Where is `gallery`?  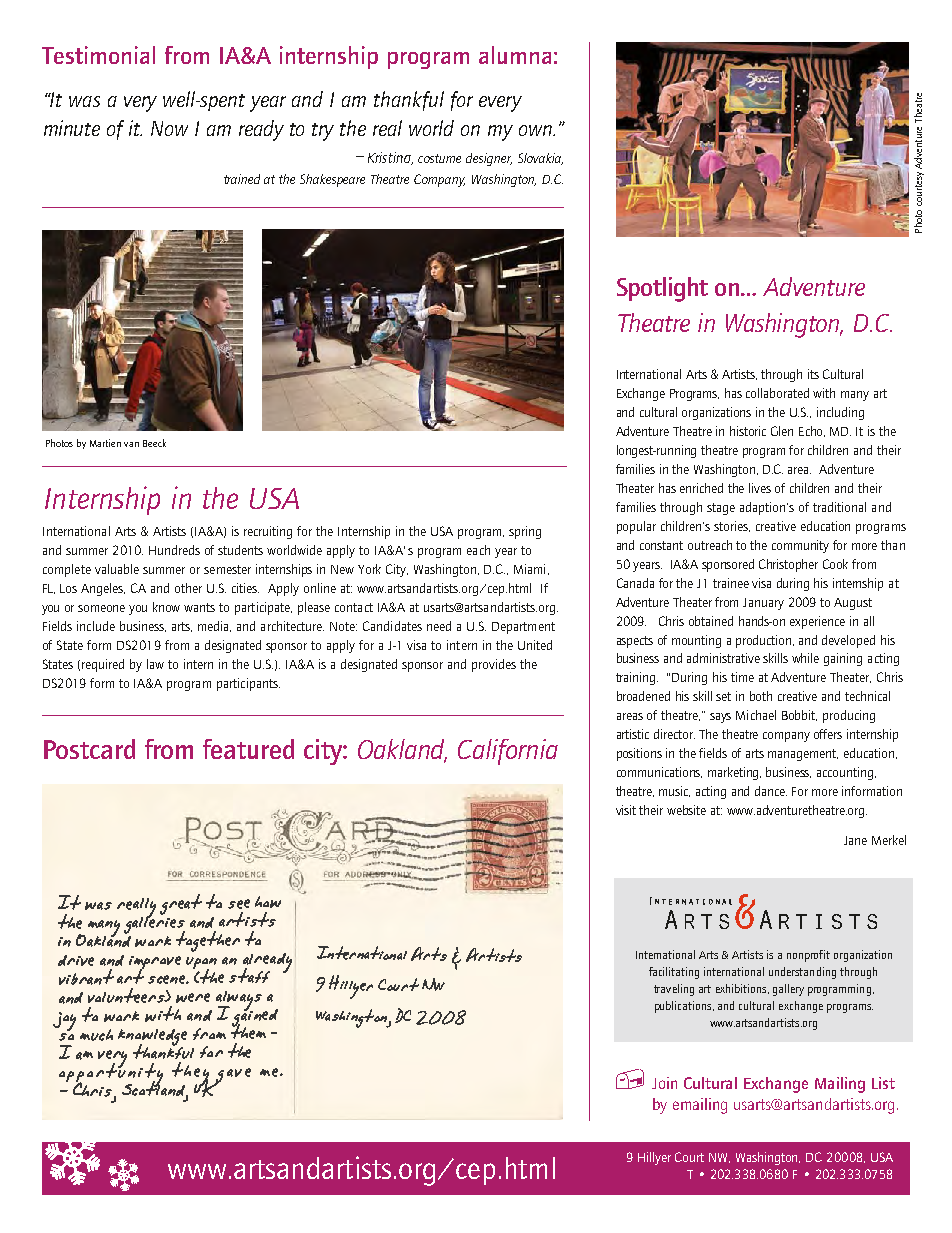 gallery is located at coordinates (788, 990).
